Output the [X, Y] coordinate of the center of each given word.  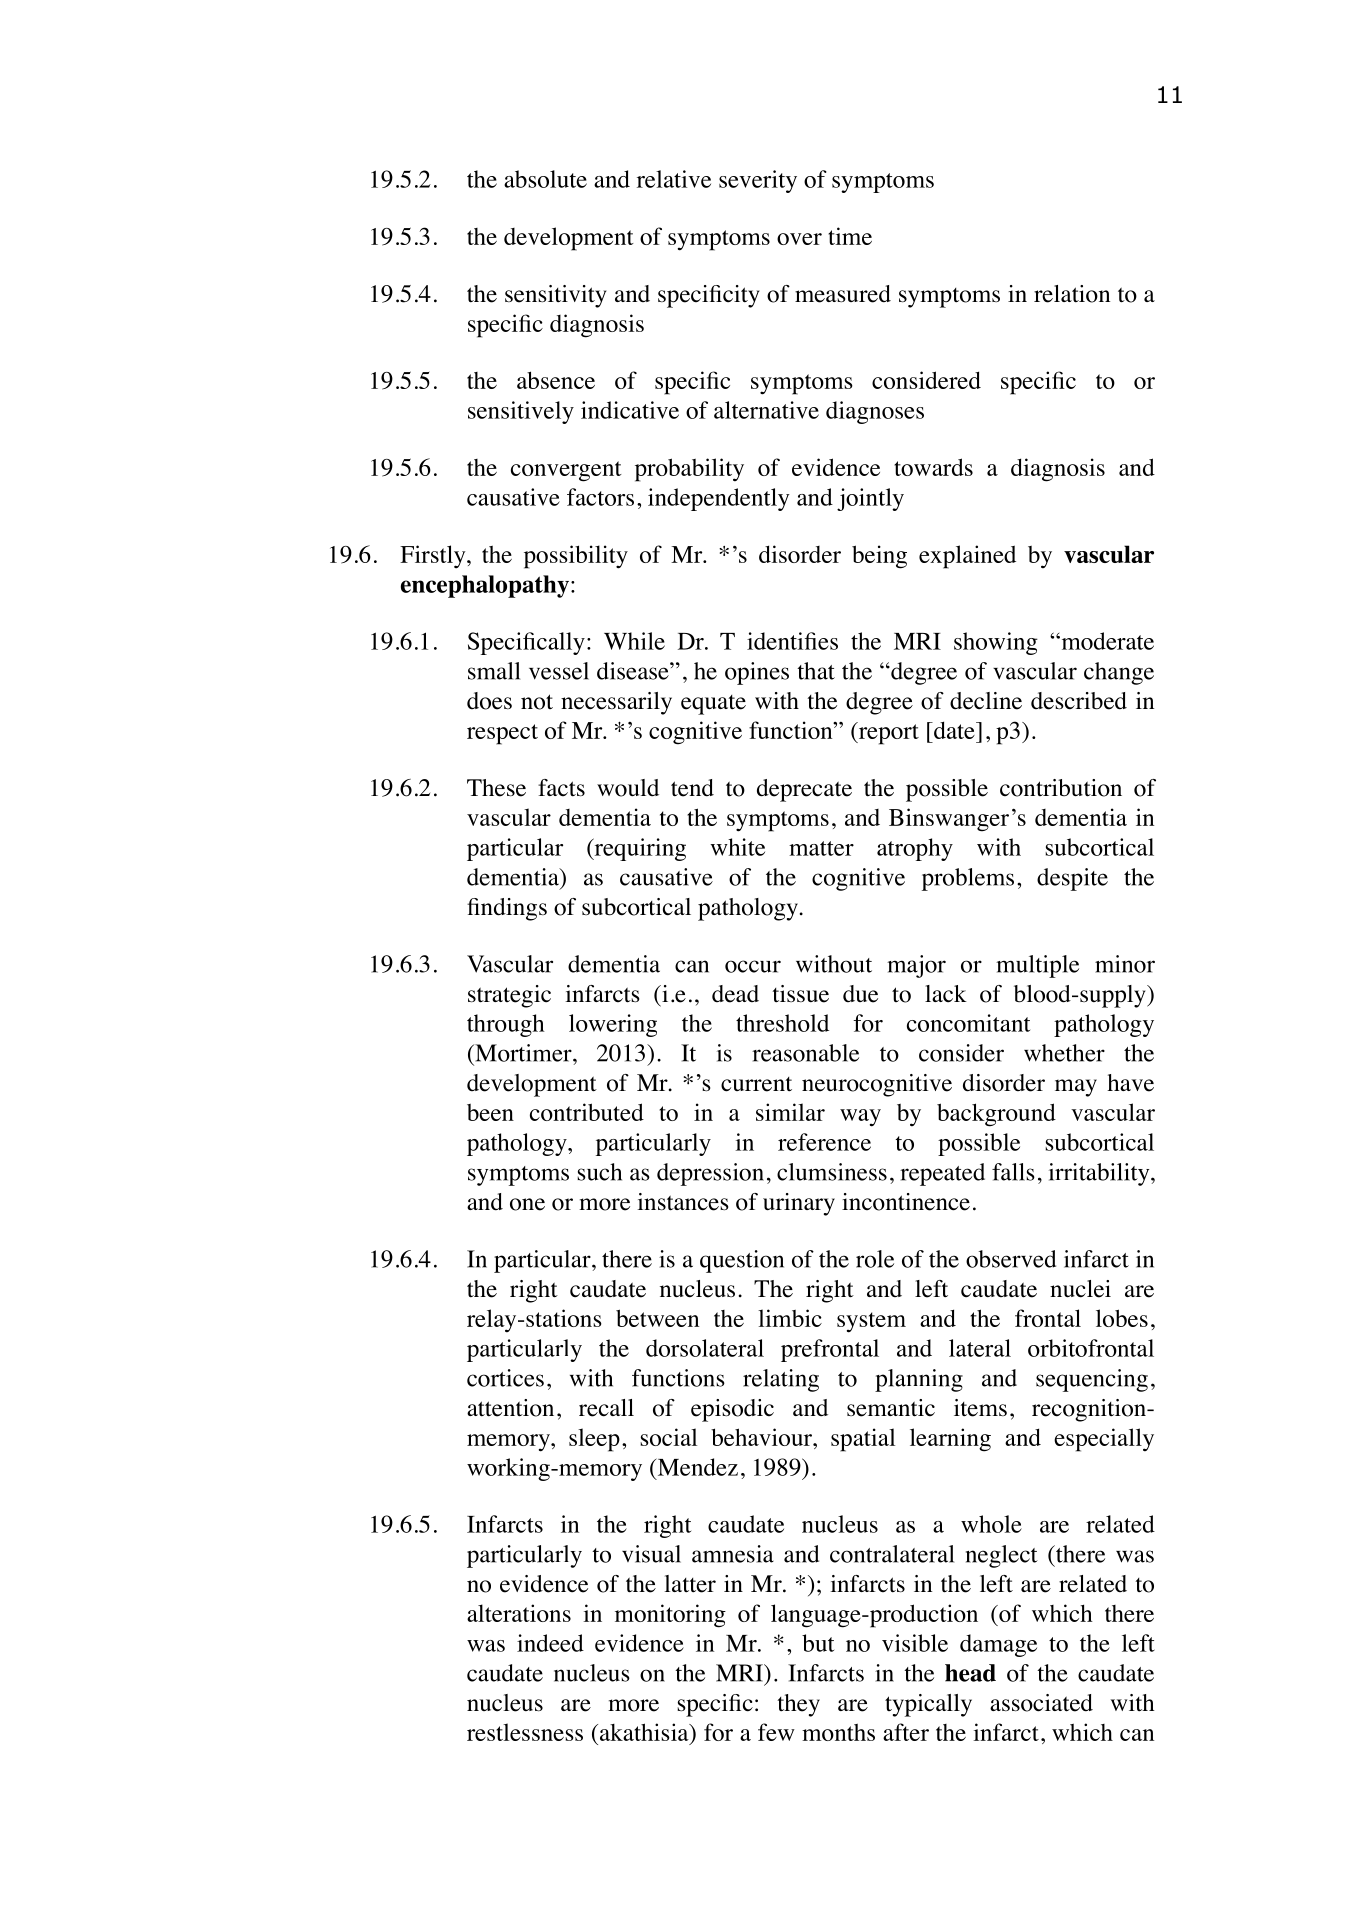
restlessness [525, 1732]
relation [1072, 294]
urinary [799, 1204]
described [1079, 701]
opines [757, 673]
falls [1013, 1172]
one [527, 1204]
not [537, 702]
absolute [545, 179]
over [799, 239]
